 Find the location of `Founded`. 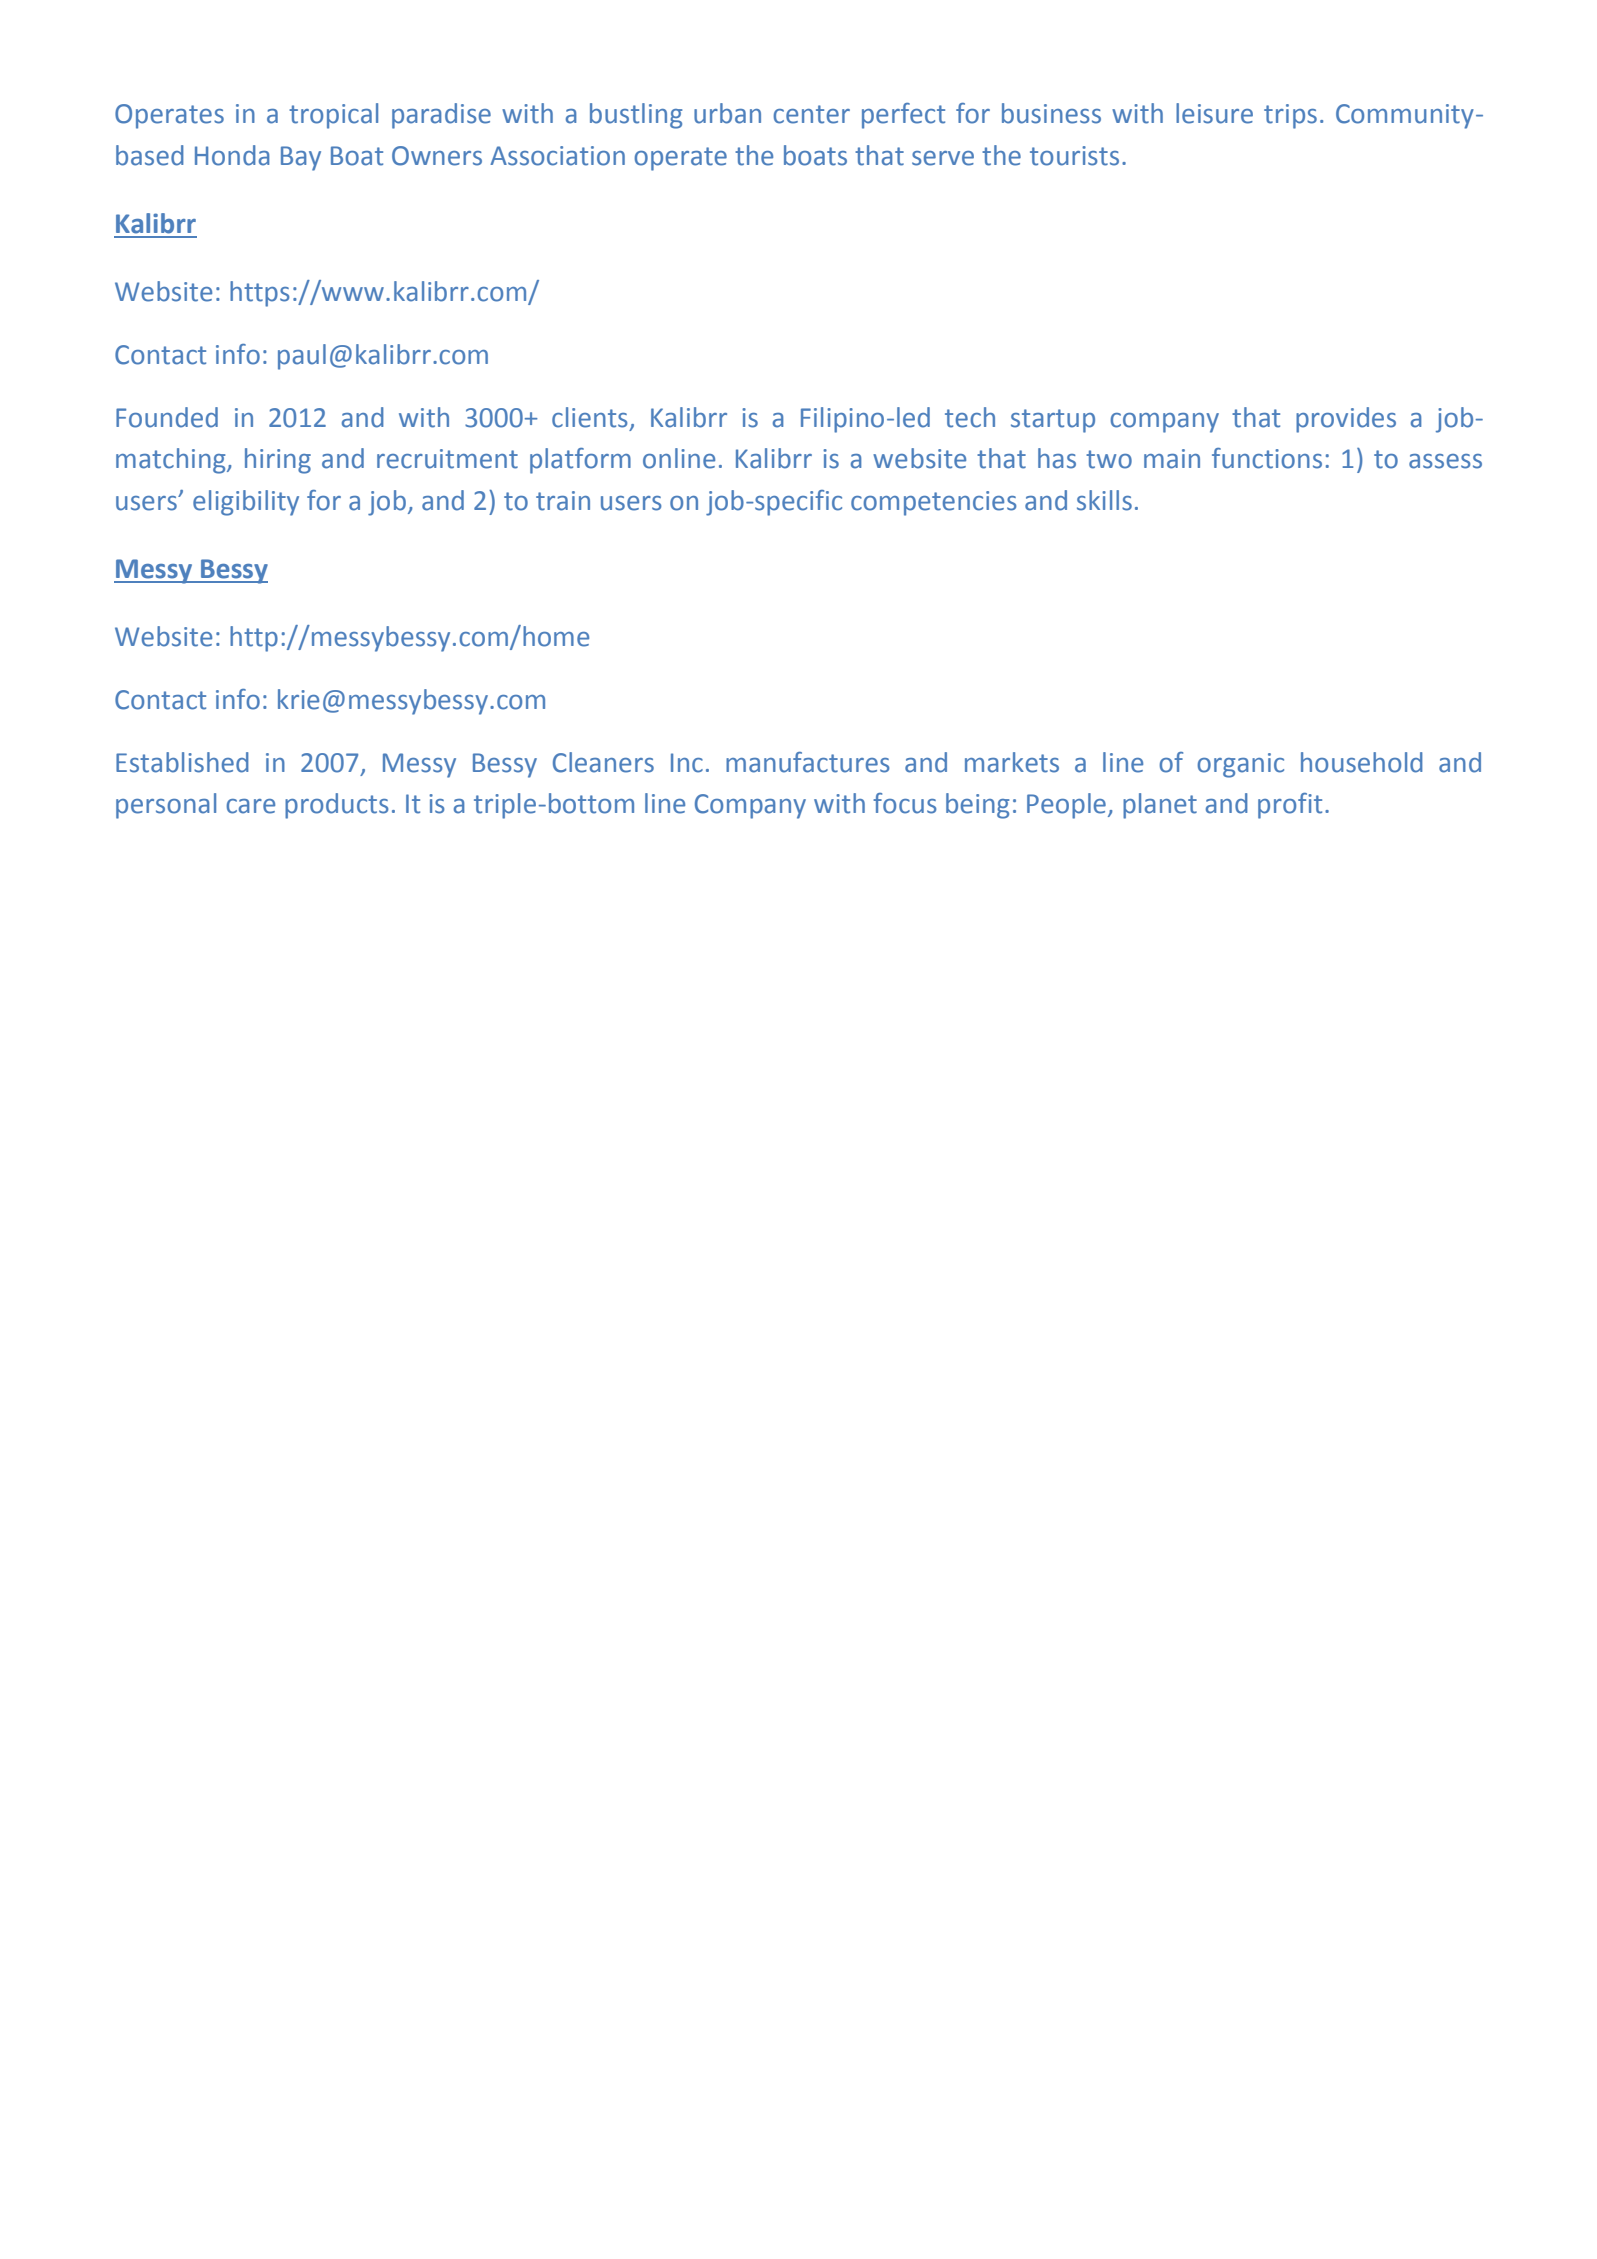

Founded is located at coordinates (167, 417).
